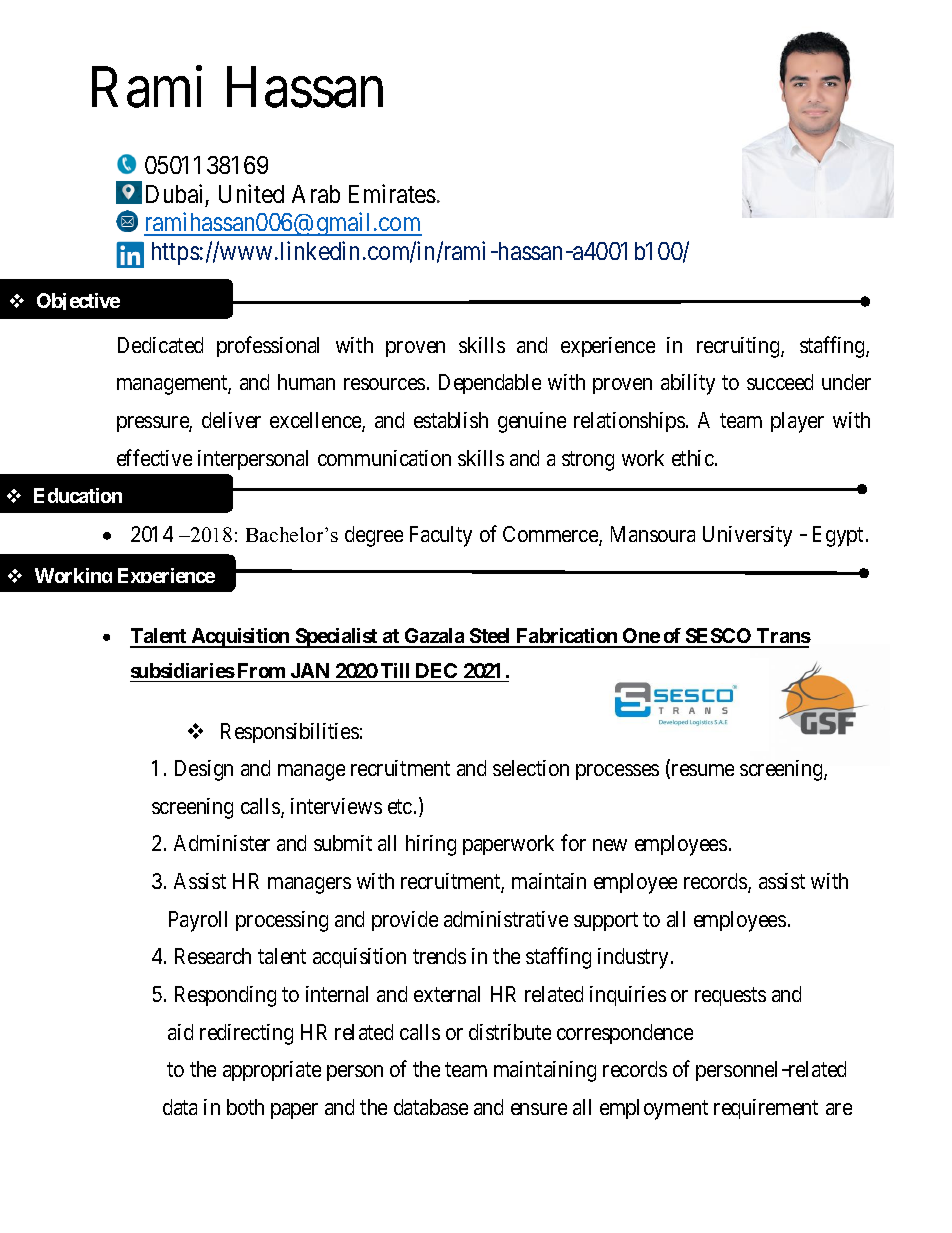 This document has width=952, height=1233. What do you see at coordinates (180, 1032) in the document?
I see `aid` at bounding box center [180, 1032].
